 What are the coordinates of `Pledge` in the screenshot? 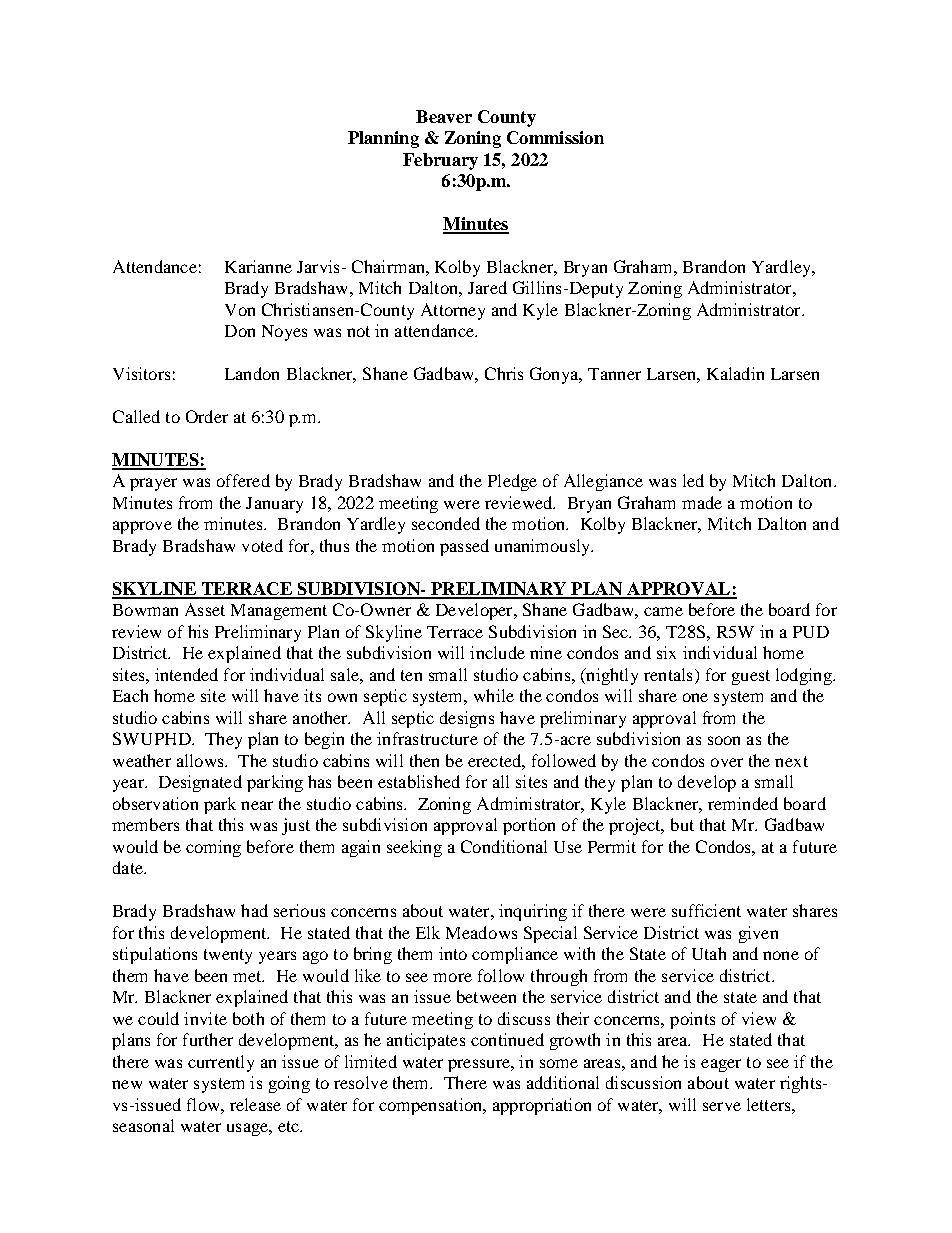 It's located at (512, 482).
